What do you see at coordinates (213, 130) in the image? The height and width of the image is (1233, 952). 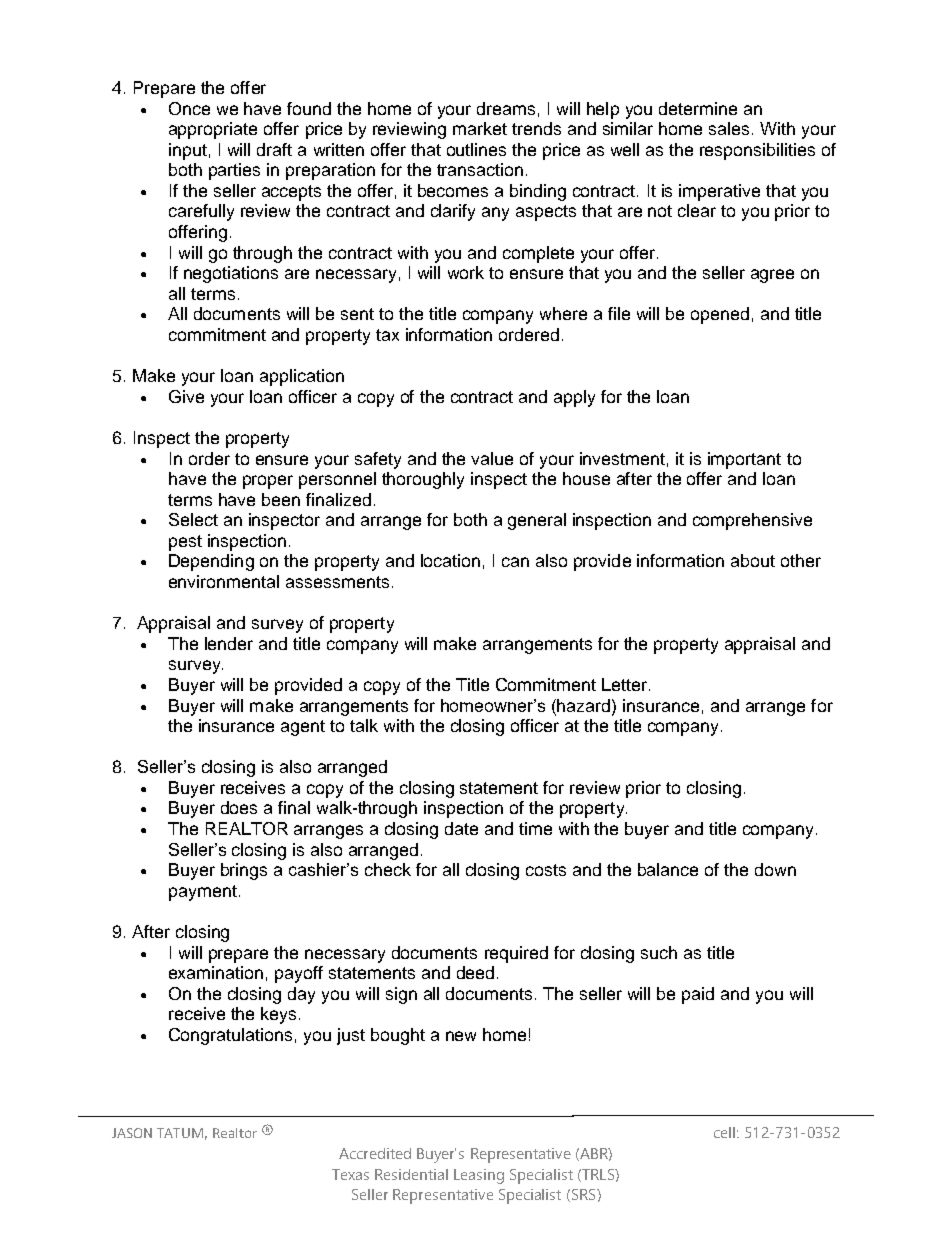 I see `appropriate` at bounding box center [213, 130].
